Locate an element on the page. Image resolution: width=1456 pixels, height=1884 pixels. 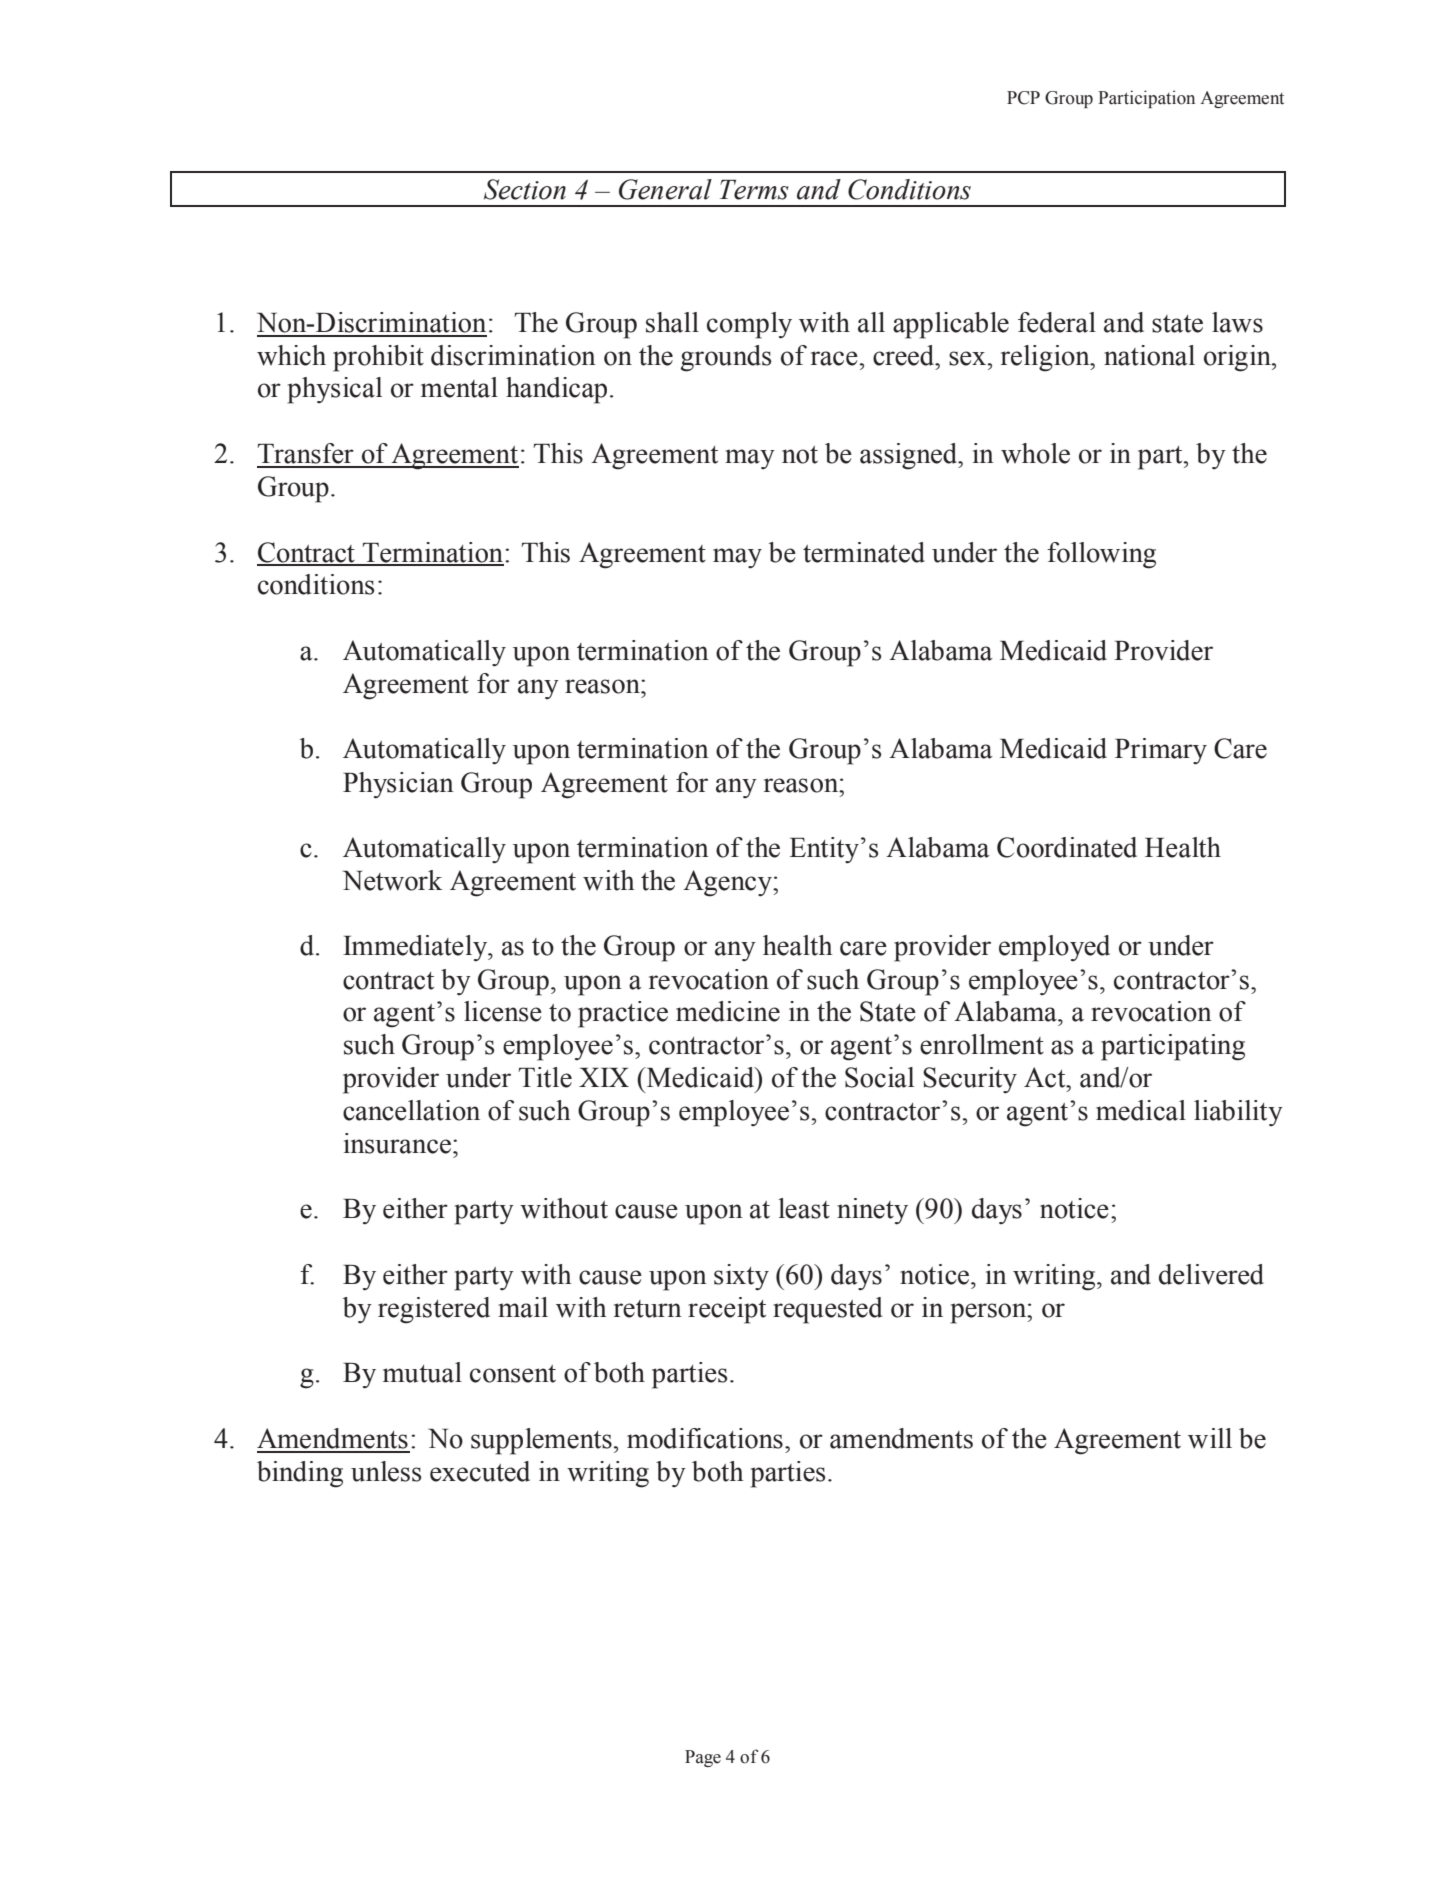
Terms is located at coordinates (754, 190).
